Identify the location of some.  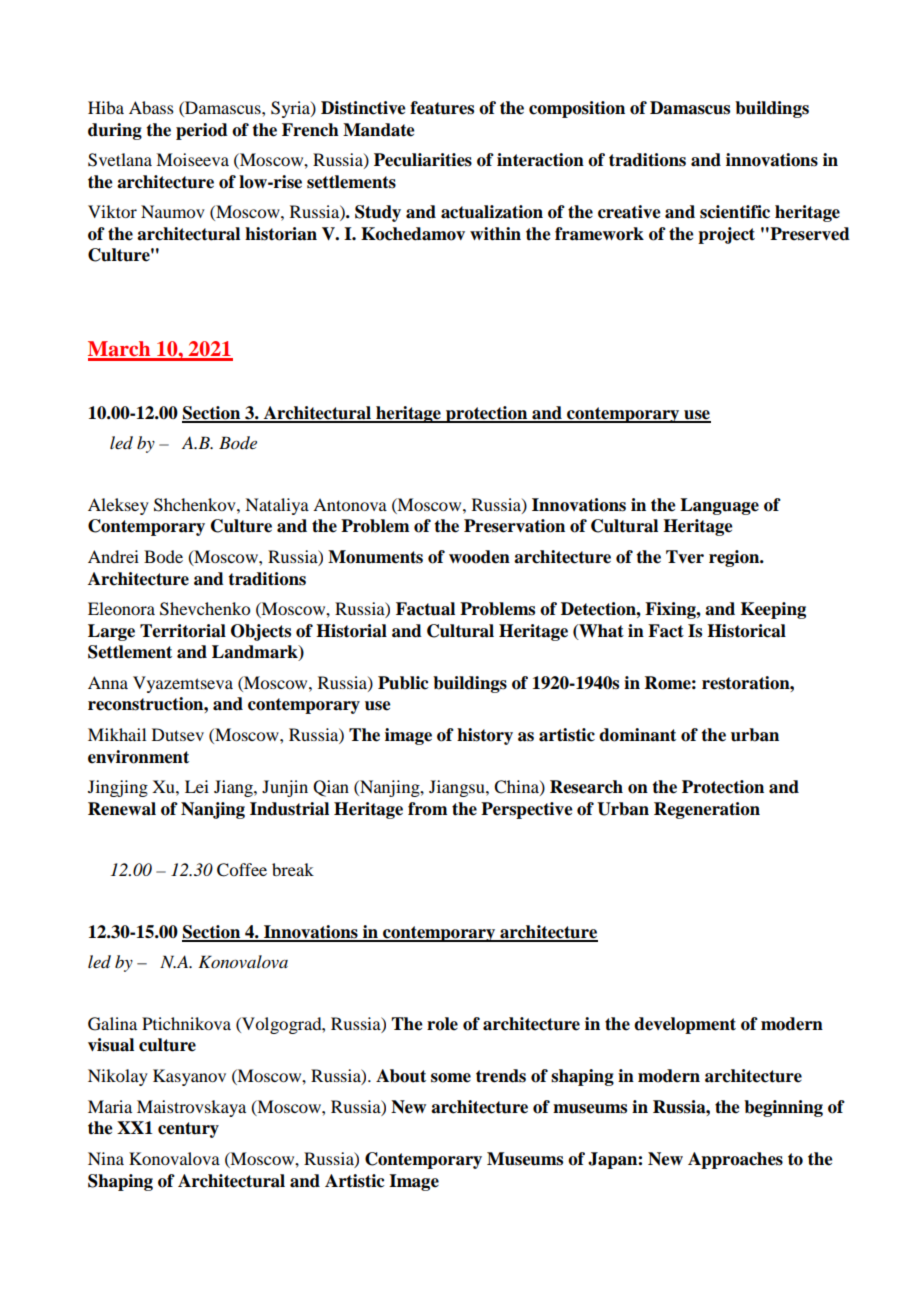
(451, 1078).
